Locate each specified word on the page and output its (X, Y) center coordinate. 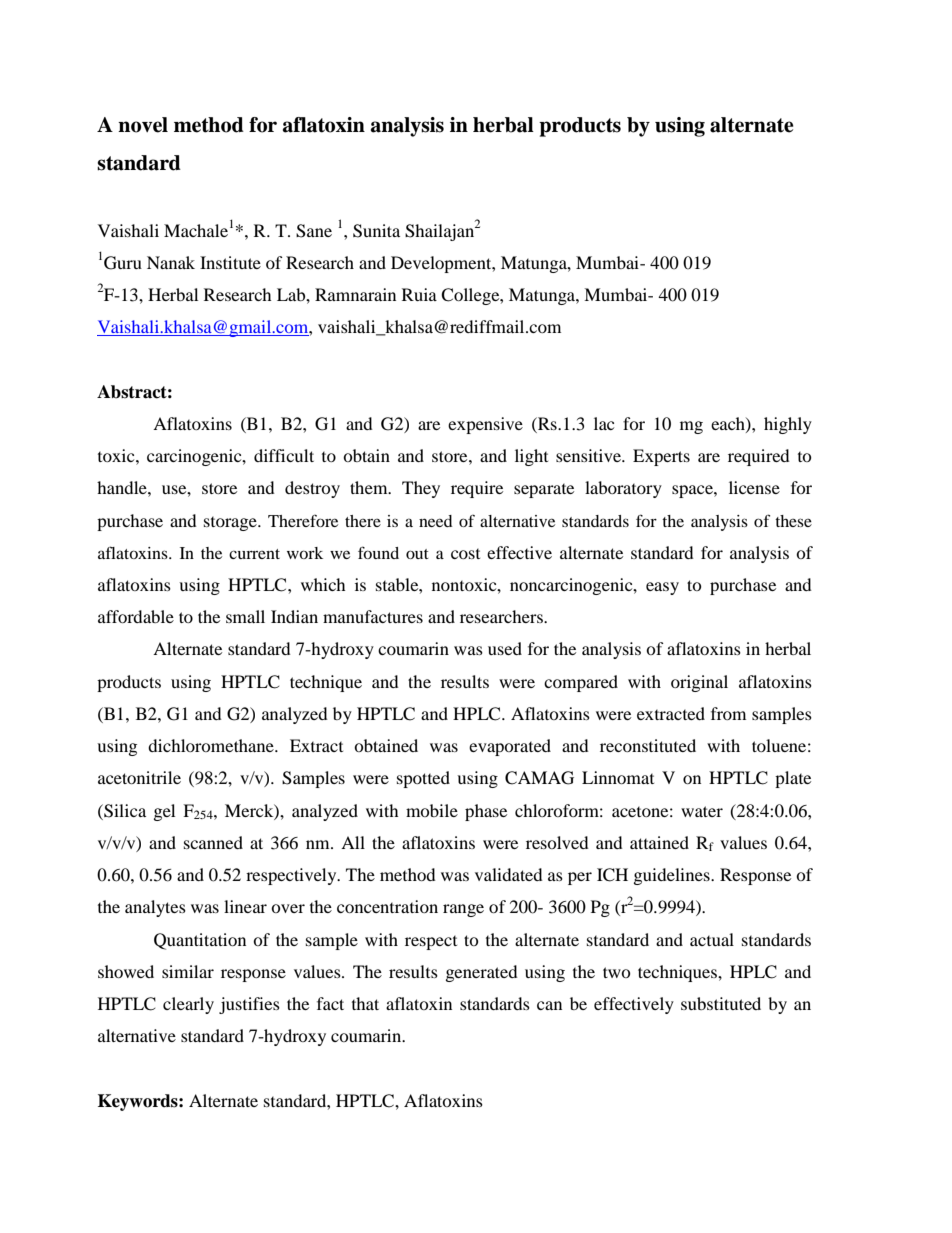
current (254, 554)
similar (188, 971)
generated (482, 973)
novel (143, 125)
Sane (314, 231)
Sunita (376, 231)
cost (465, 554)
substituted (721, 1003)
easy (662, 588)
